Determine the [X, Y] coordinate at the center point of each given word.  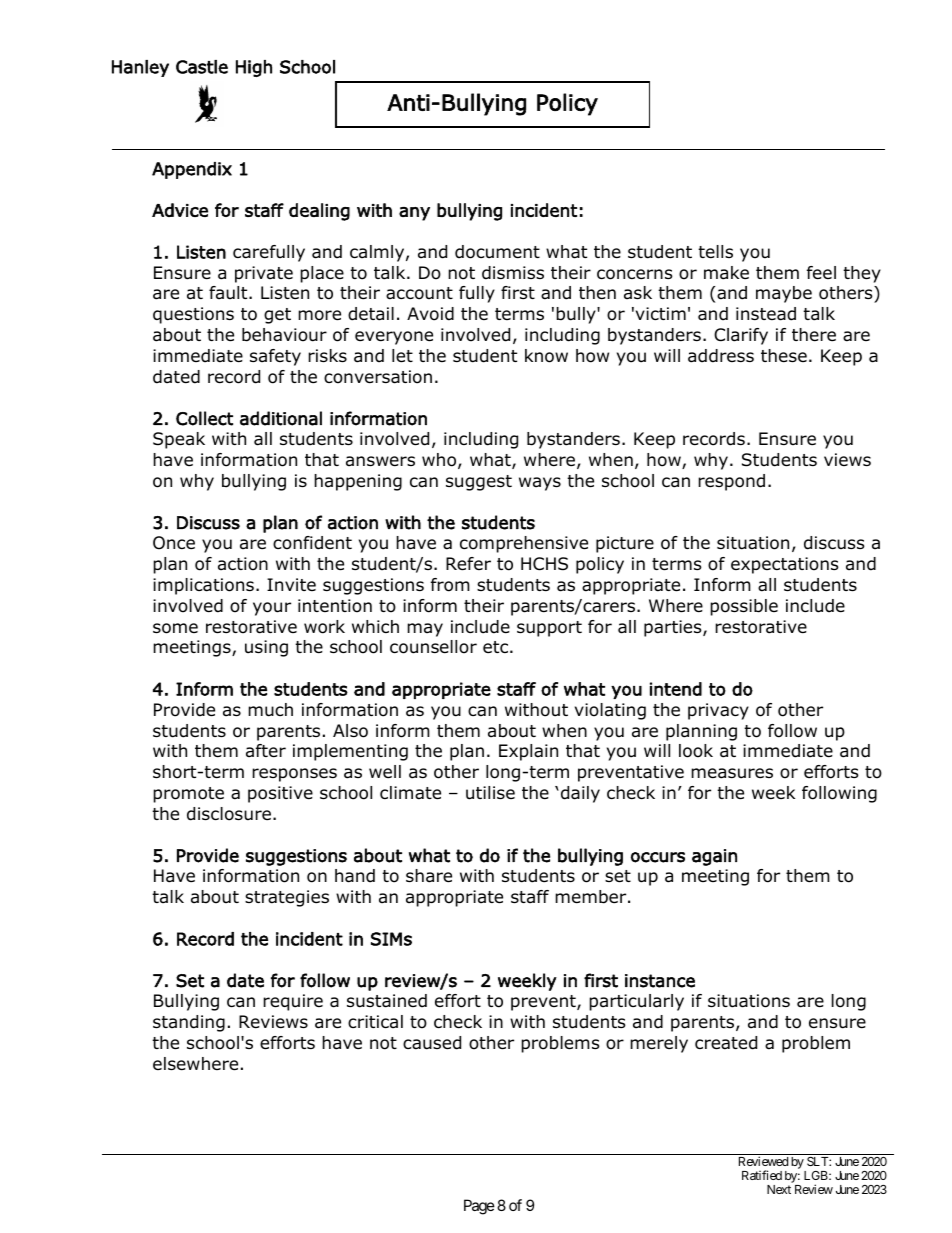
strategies [287, 898]
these [784, 356]
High [254, 68]
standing [189, 1023]
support [549, 629]
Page [479, 1207]
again [714, 857]
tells [715, 252]
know [546, 356]
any [414, 214]
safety [275, 357]
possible [744, 607]
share [429, 876]
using [266, 648]
